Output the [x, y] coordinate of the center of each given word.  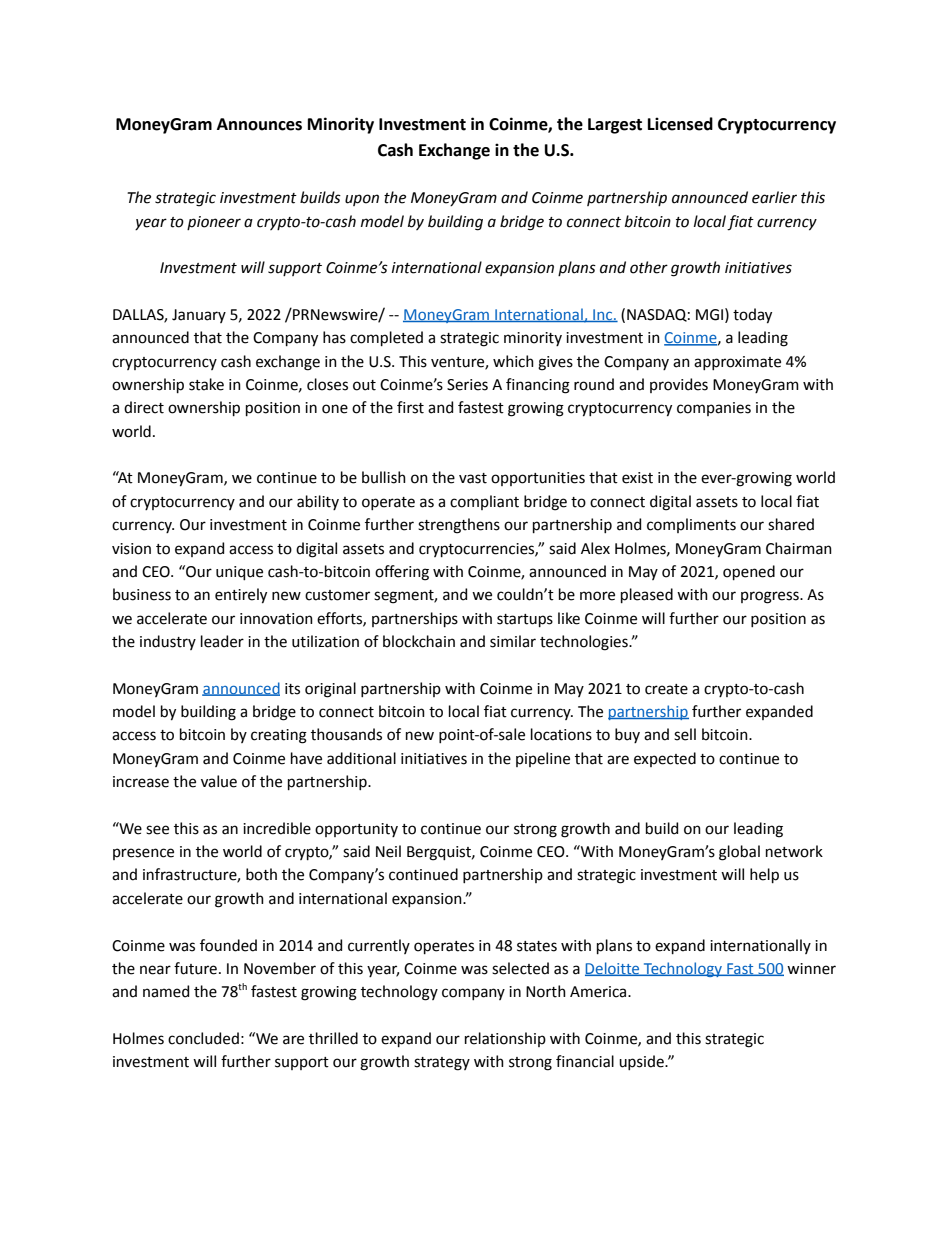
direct [144, 407]
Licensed [680, 124]
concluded [203, 1038]
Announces [259, 124]
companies [714, 409]
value [219, 781]
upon [362, 200]
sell [685, 734]
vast [473, 478]
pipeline [543, 759]
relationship [505, 1039]
